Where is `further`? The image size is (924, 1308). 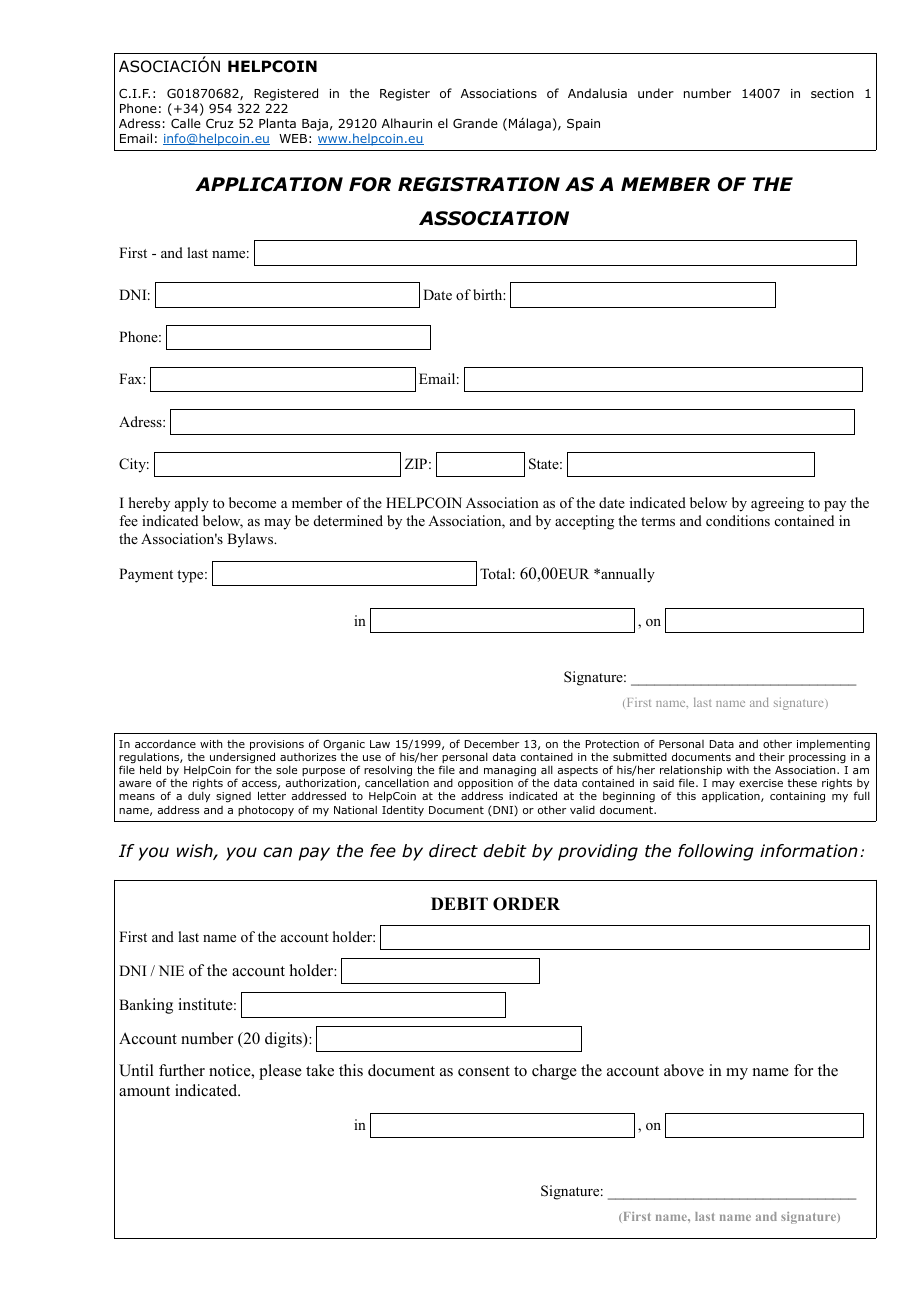 further is located at coordinates (182, 1070).
